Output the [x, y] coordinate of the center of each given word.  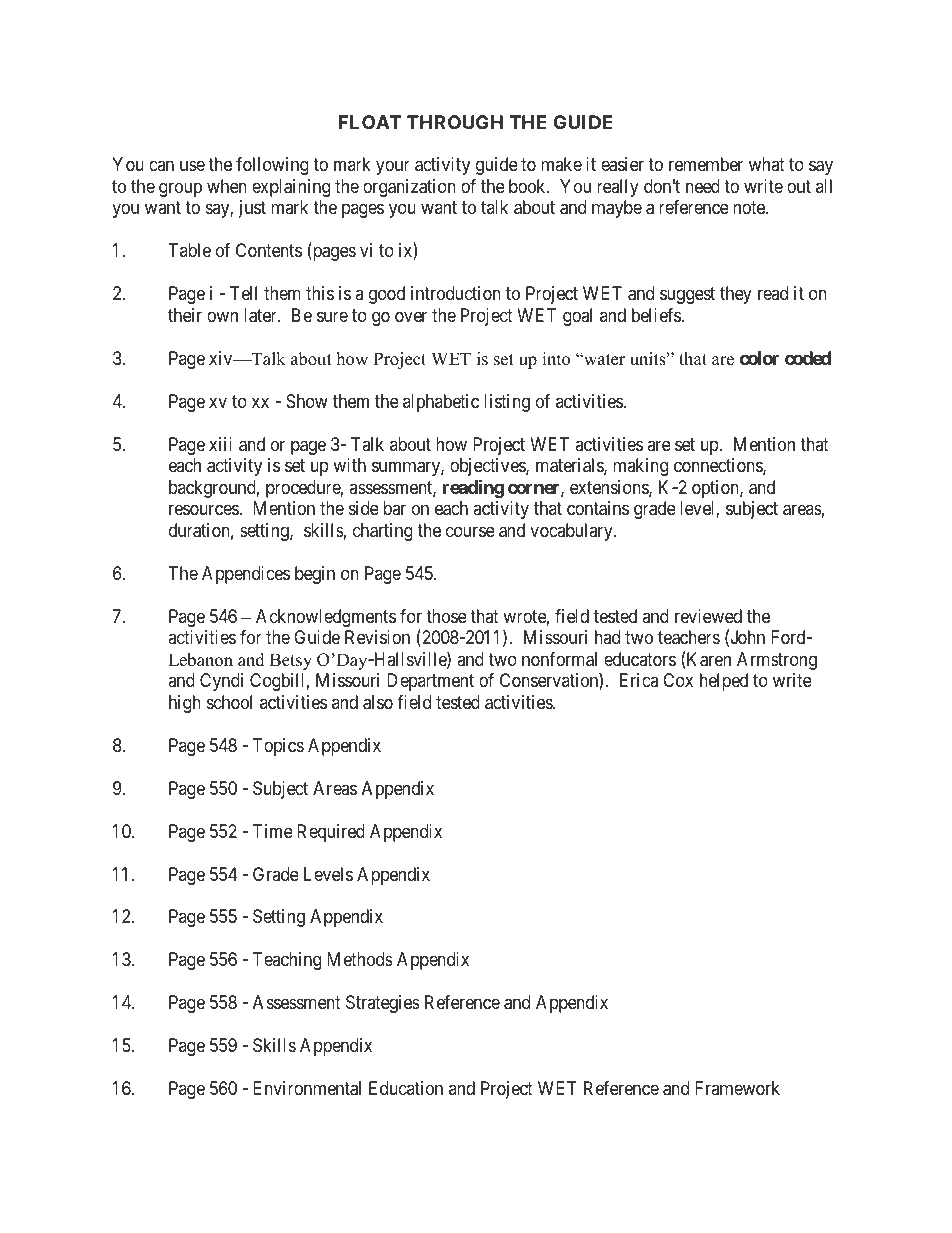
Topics [278, 747]
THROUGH [455, 122]
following [272, 166]
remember [706, 164]
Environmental [307, 1088]
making [640, 467]
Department [430, 682]
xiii [220, 444]
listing [507, 403]
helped [724, 682]
